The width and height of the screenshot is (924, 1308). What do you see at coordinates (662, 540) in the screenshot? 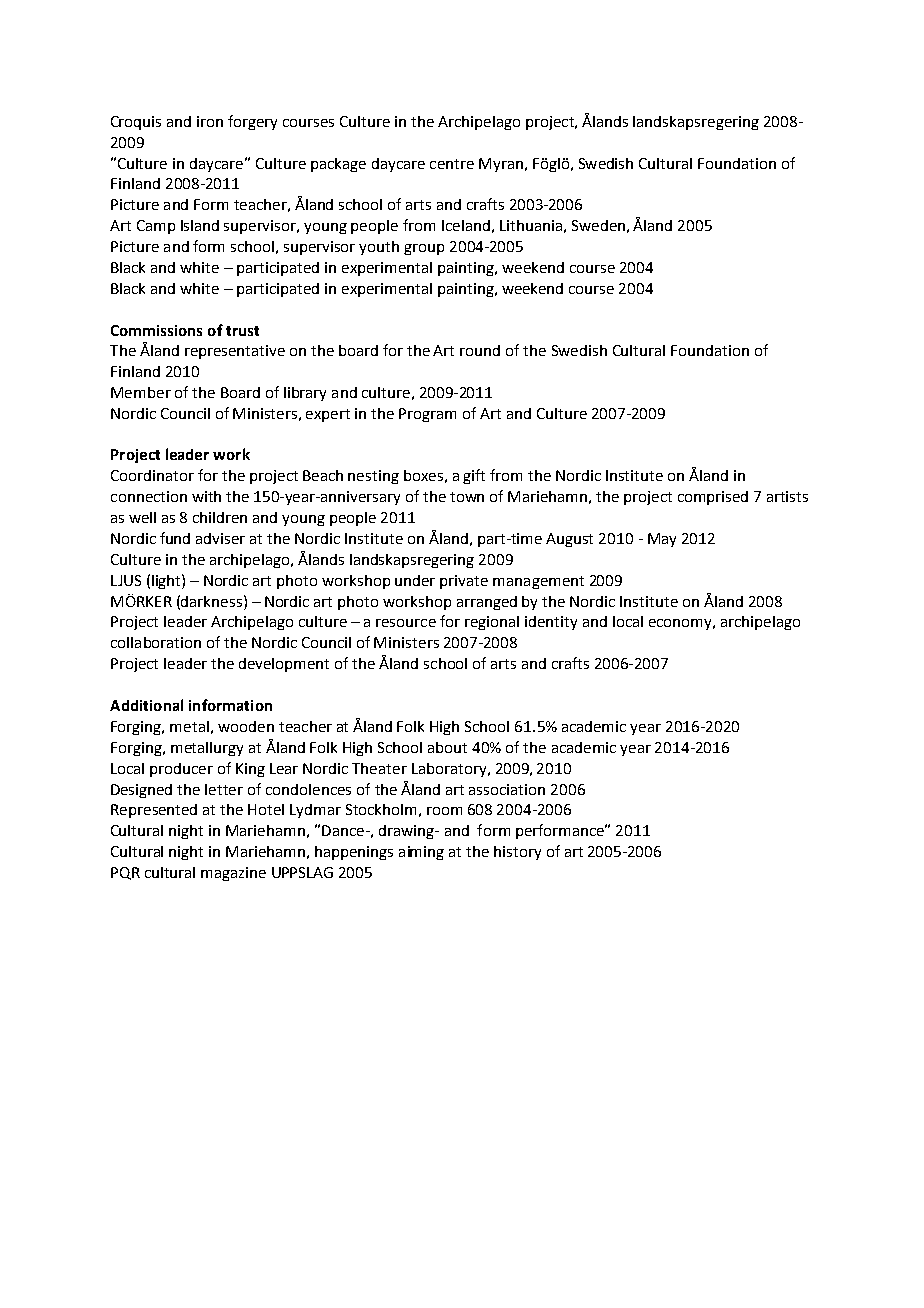
I see `May` at bounding box center [662, 540].
